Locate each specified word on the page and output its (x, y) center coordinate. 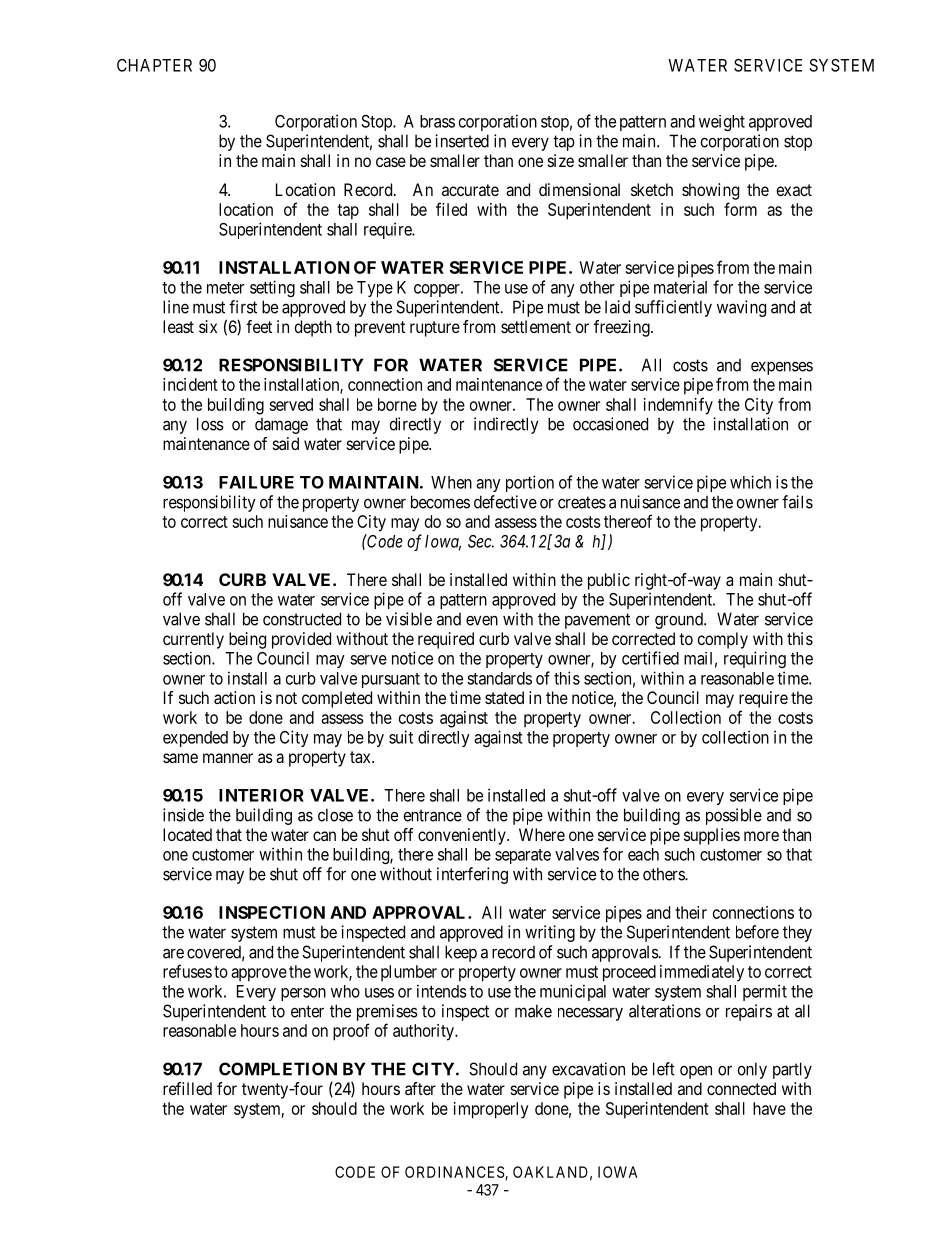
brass (437, 121)
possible (734, 816)
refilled (187, 1088)
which (750, 482)
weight (722, 123)
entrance (433, 815)
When (451, 482)
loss (210, 424)
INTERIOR (261, 795)
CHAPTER (154, 65)
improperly (491, 1110)
